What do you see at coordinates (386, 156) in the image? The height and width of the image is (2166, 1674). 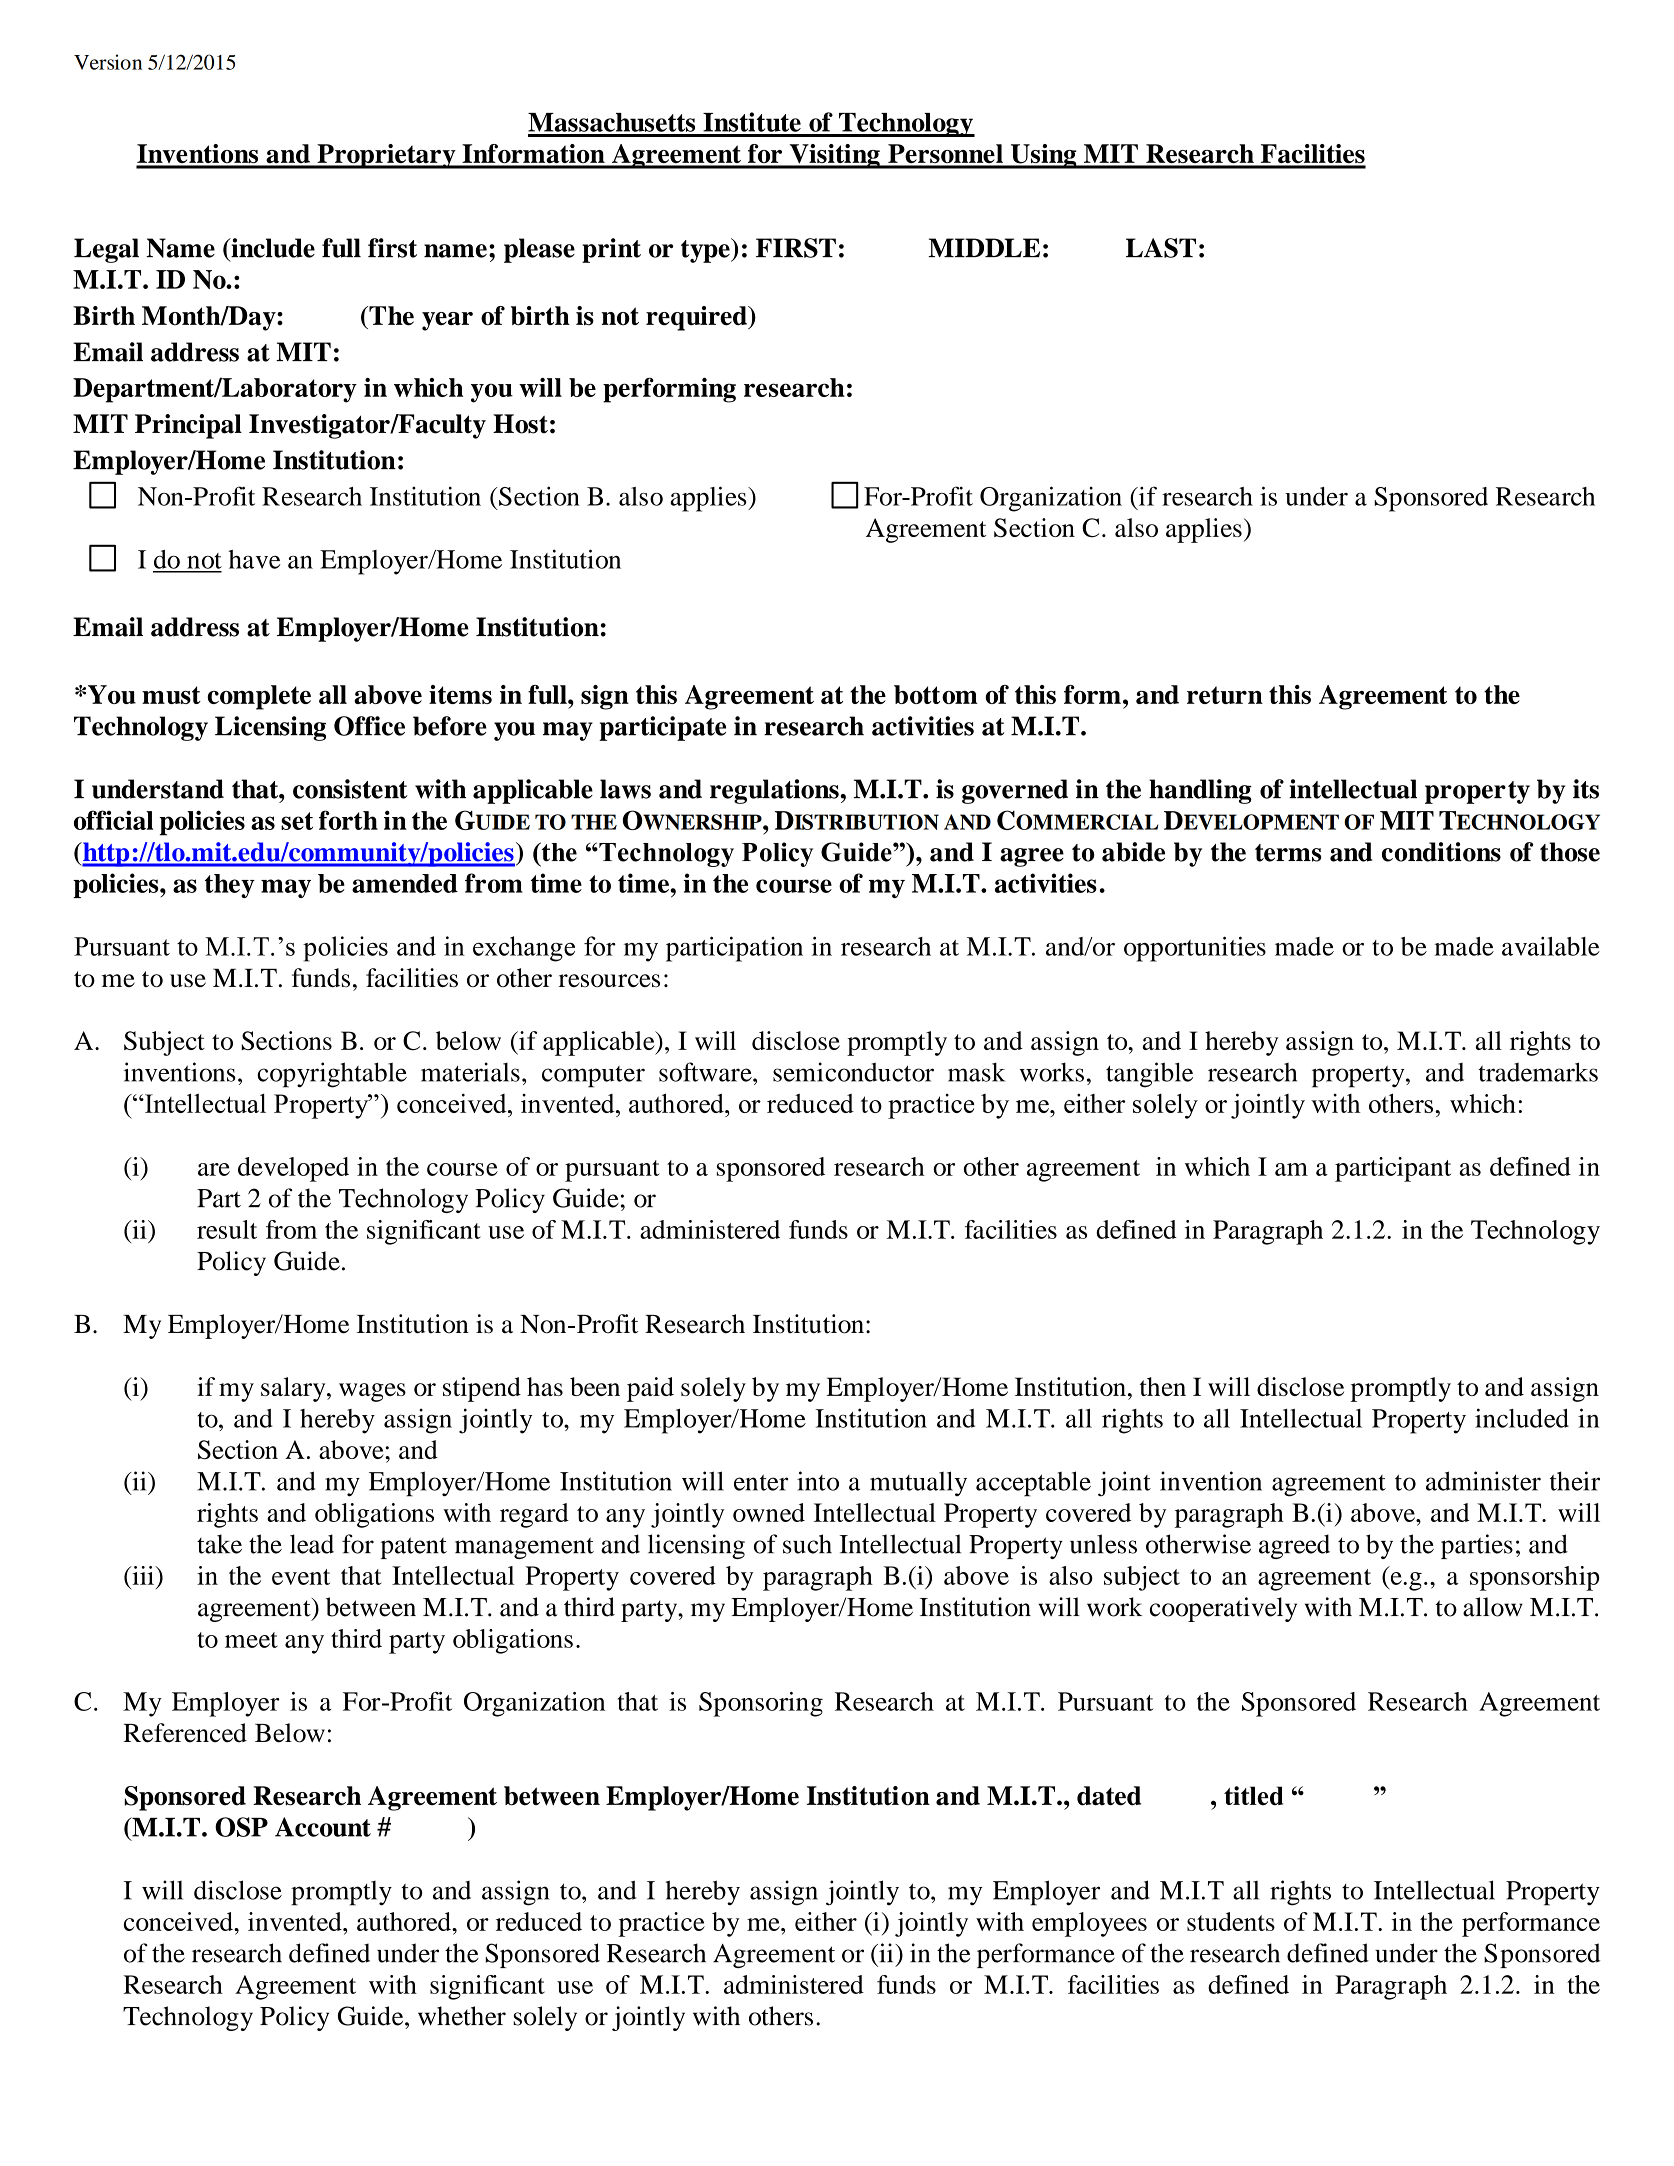 I see `Proprietary` at bounding box center [386, 156].
